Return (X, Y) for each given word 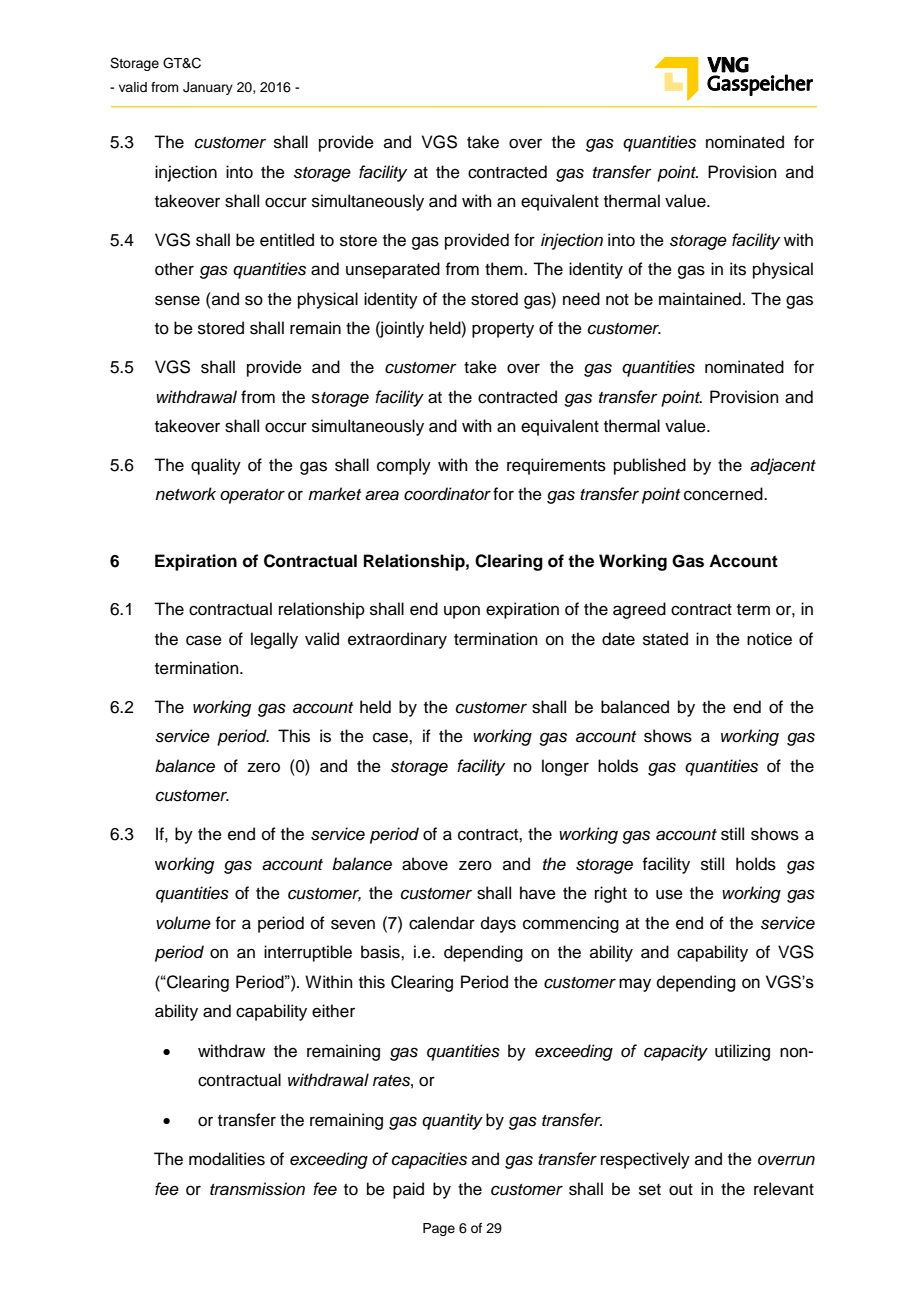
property (503, 330)
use (669, 894)
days (498, 924)
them (505, 269)
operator (252, 496)
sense (177, 300)
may (635, 985)
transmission (257, 1189)
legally (274, 640)
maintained (700, 299)
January (208, 88)
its (738, 269)
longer (565, 767)
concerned (724, 494)
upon (462, 612)
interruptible (308, 953)
